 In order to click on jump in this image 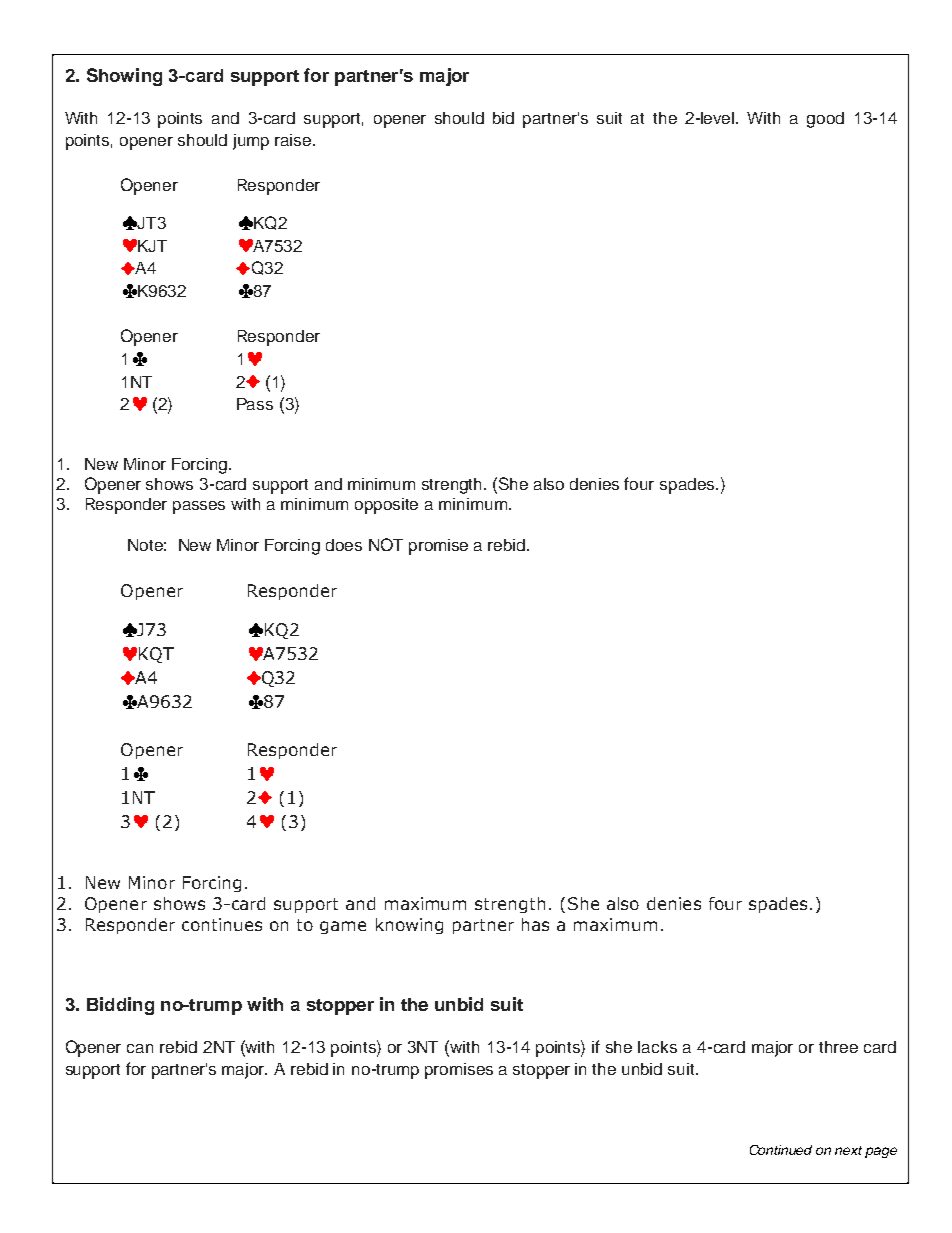, I will do `click(251, 142)`.
